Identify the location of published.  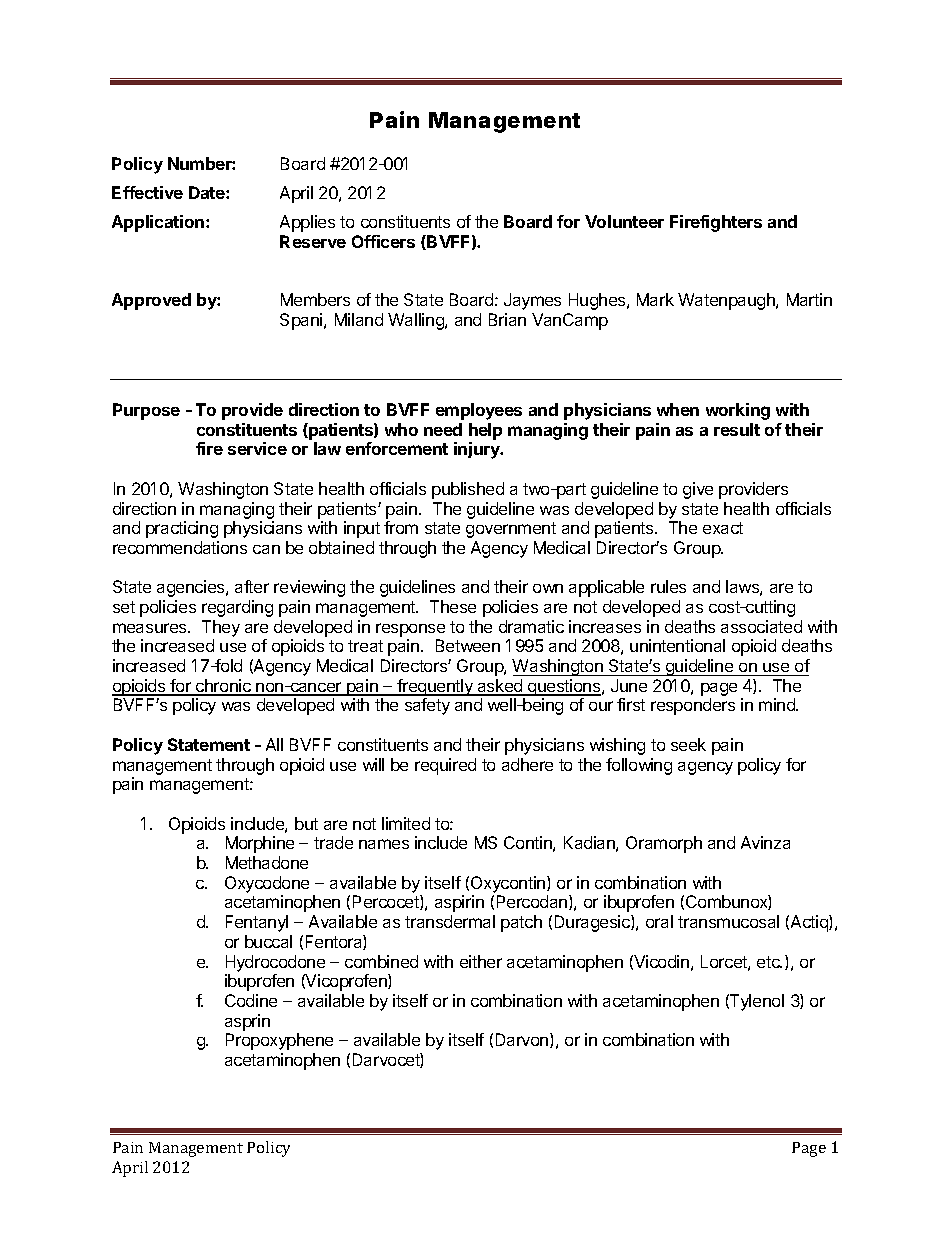
(468, 490).
